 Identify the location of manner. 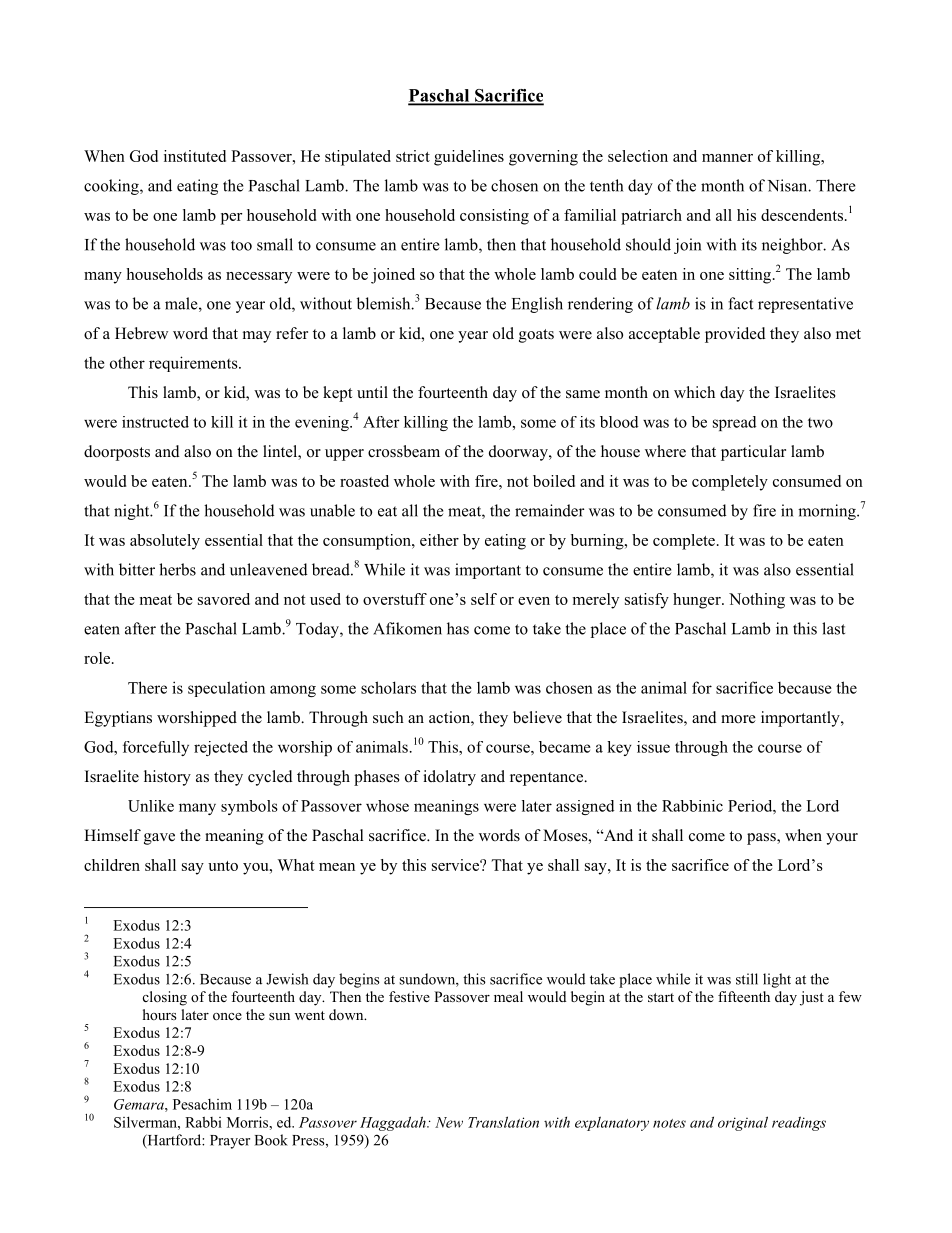
(727, 158).
